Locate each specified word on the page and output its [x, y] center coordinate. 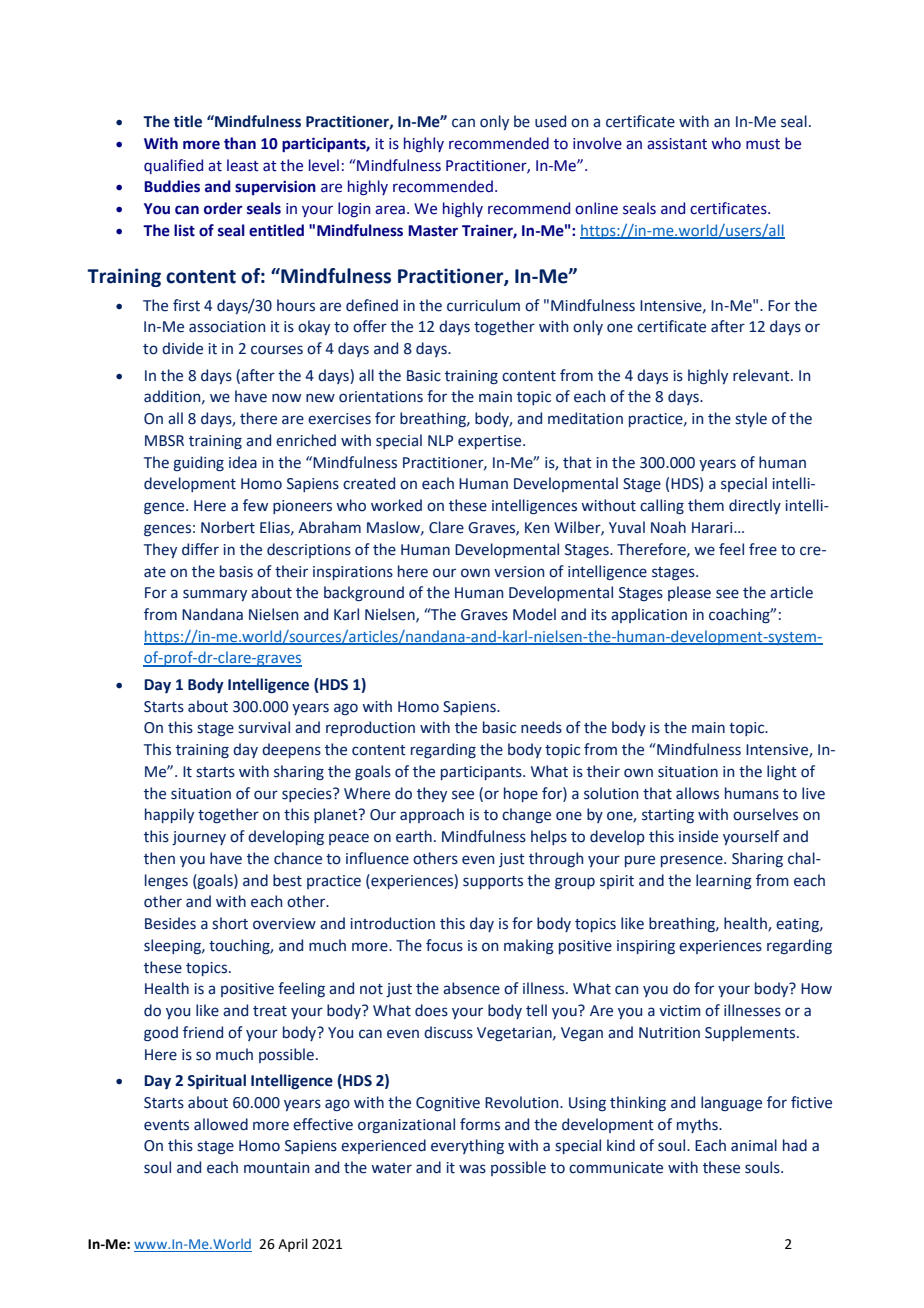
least [243, 165]
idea [243, 462]
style [751, 419]
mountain [276, 1168]
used [550, 121]
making [529, 947]
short [230, 923]
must [763, 144]
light [782, 772]
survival [264, 727]
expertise [491, 442]
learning [724, 882]
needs [541, 727]
